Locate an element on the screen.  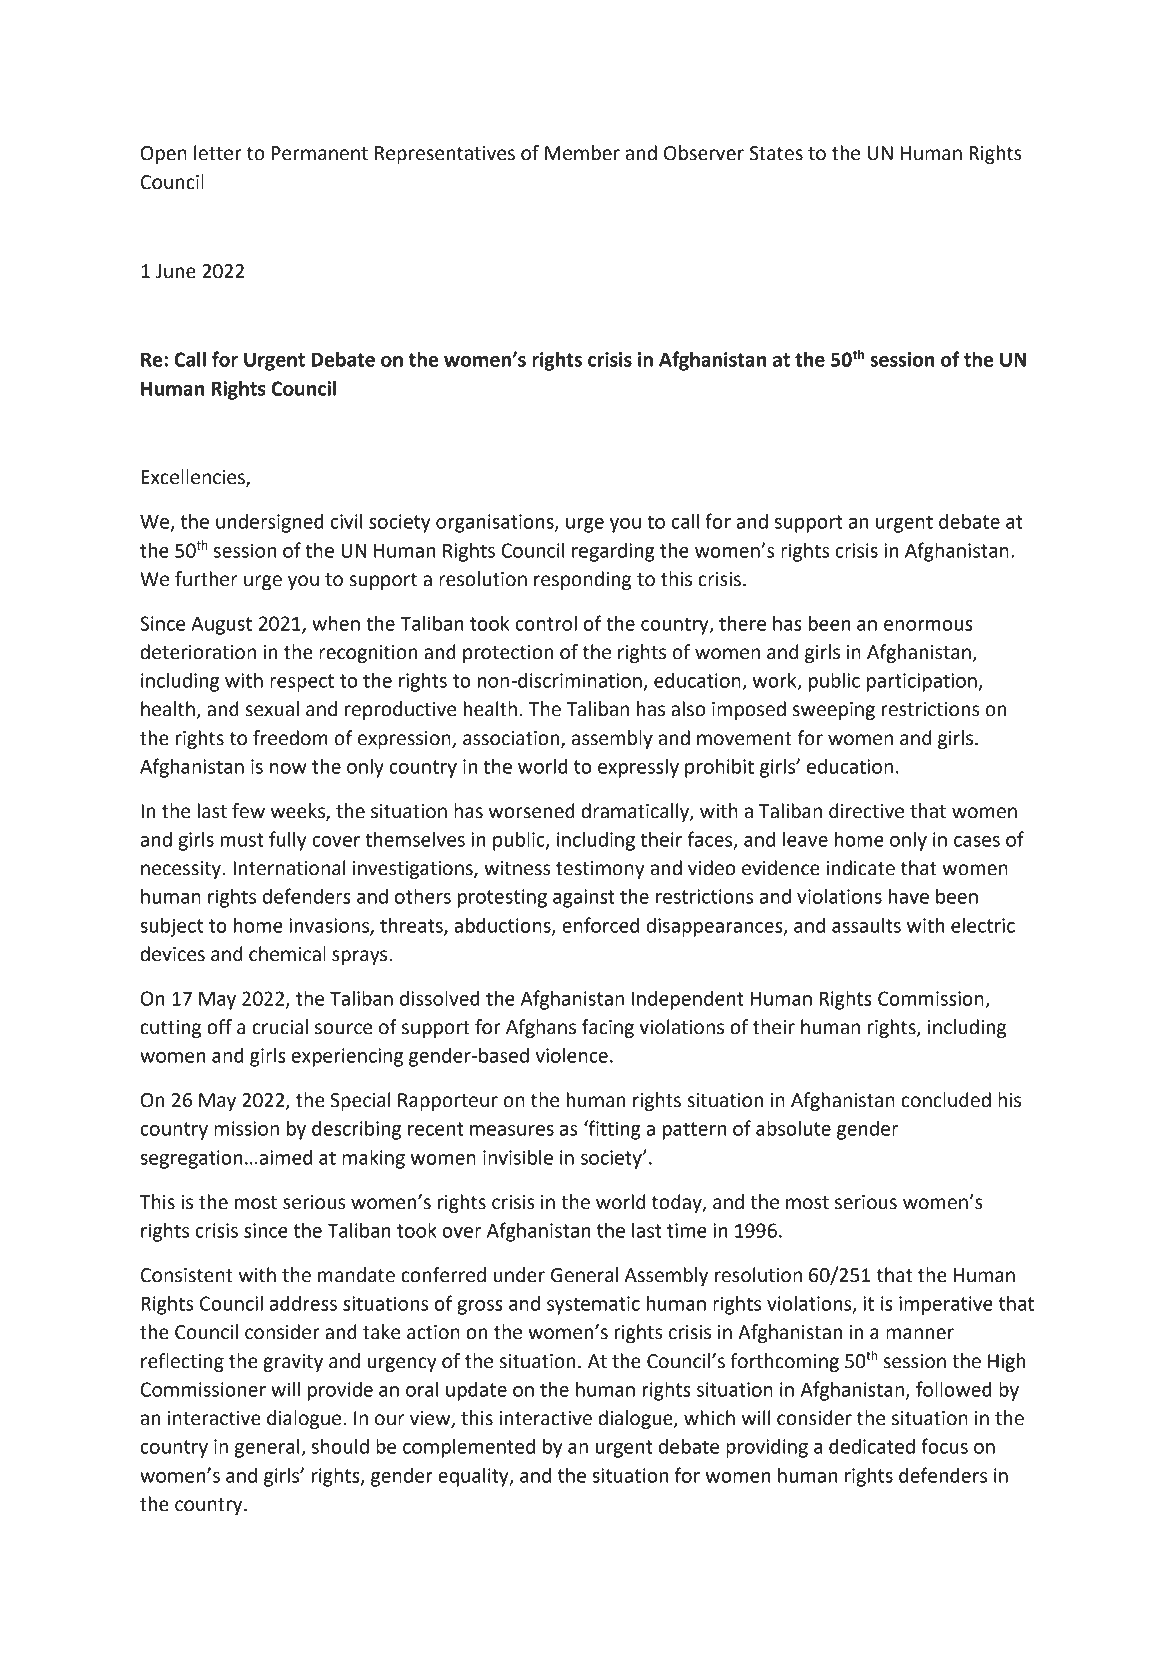
civil is located at coordinates (346, 521).
